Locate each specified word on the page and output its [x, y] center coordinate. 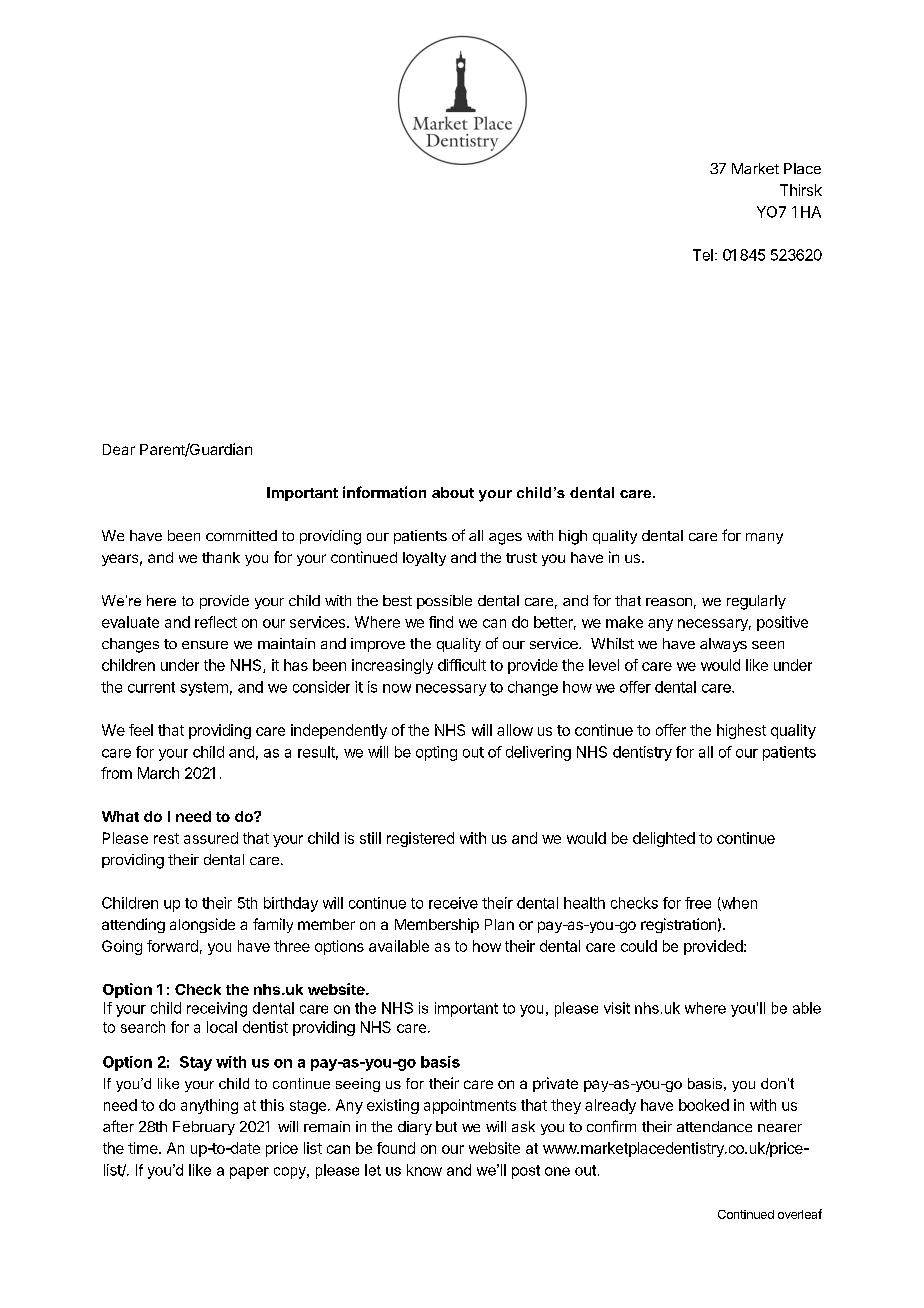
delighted [664, 839]
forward [172, 946]
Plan [499, 924]
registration [678, 925]
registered [420, 839]
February [204, 1128]
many [764, 538]
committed [241, 535]
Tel [703, 255]
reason [669, 602]
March [158, 773]
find [441, 622]
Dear [119, 449]
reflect [216, 622]
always [723, 645]
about [453, 492]
